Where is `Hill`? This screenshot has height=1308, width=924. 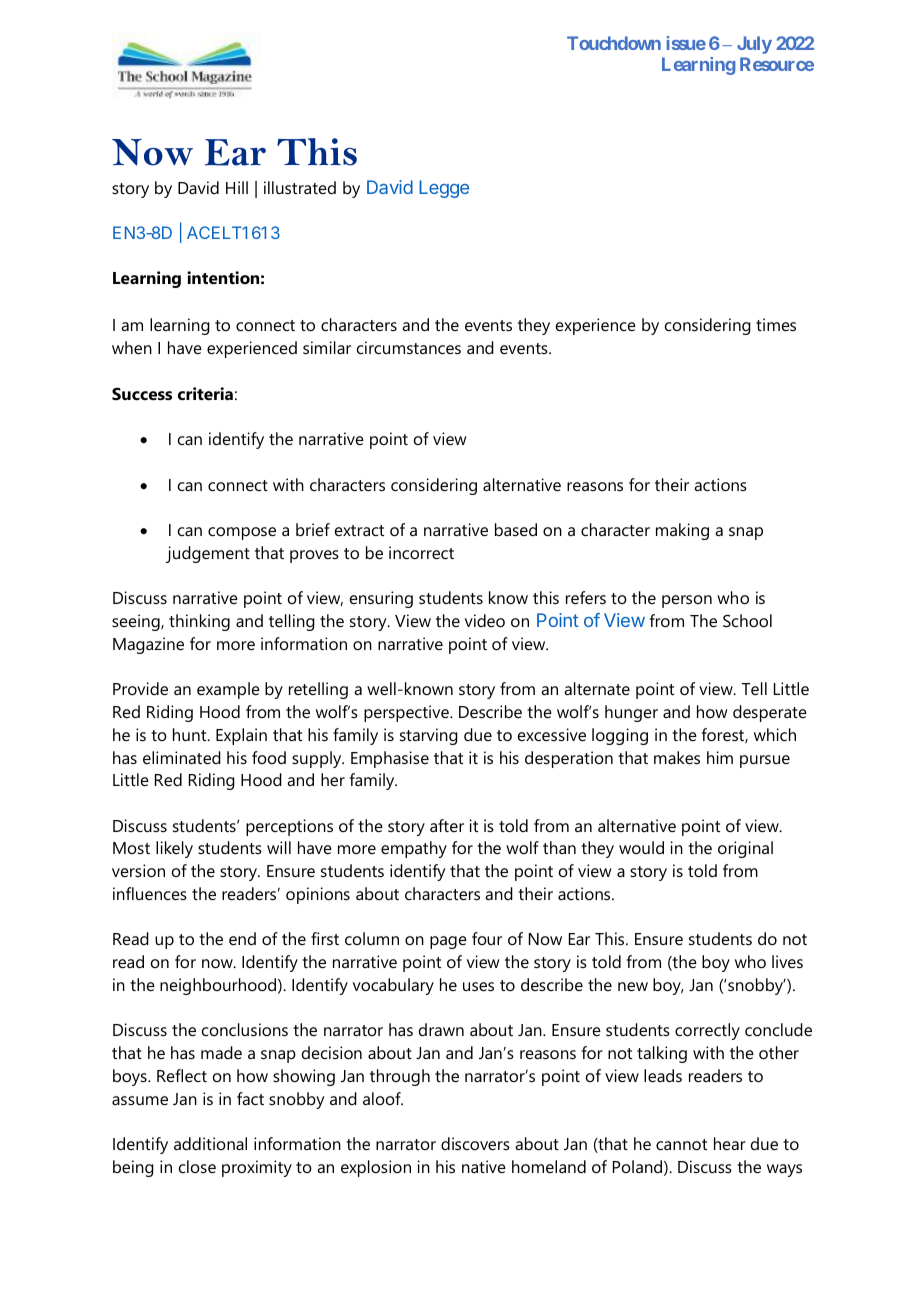 Hill is located at coordinates (237, 187).
